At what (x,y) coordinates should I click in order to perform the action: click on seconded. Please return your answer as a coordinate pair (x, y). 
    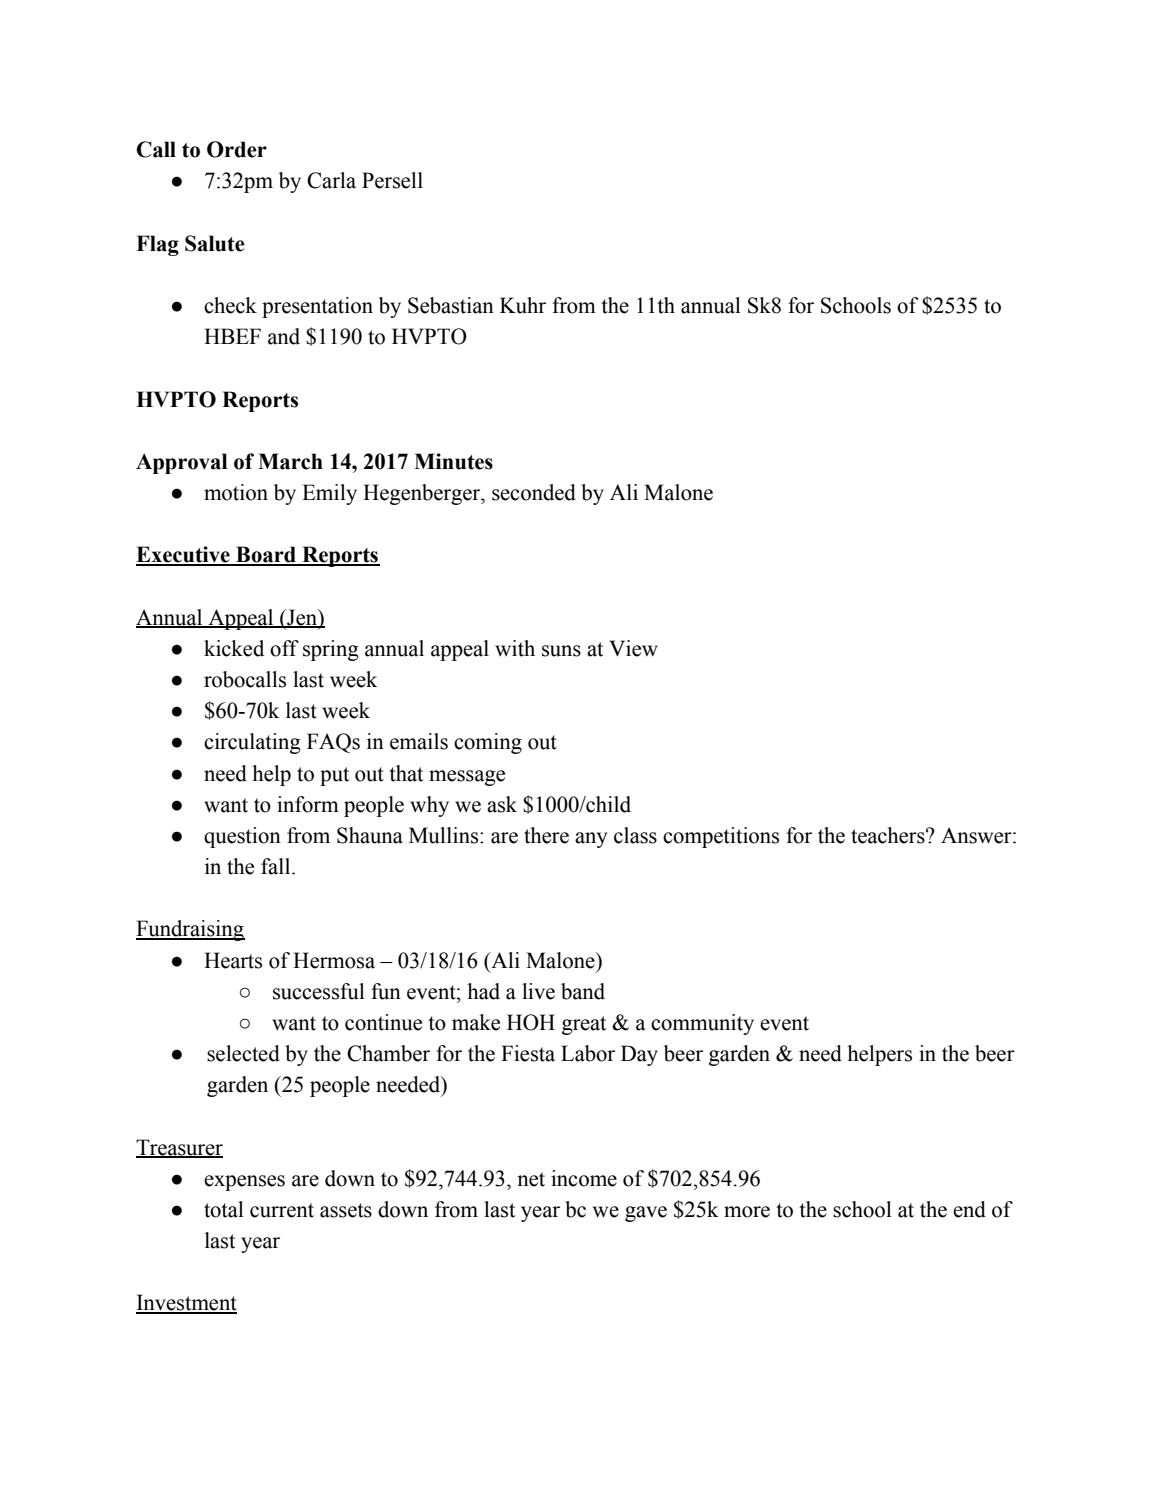
    Looking at the image, I should click on (534, 492).
